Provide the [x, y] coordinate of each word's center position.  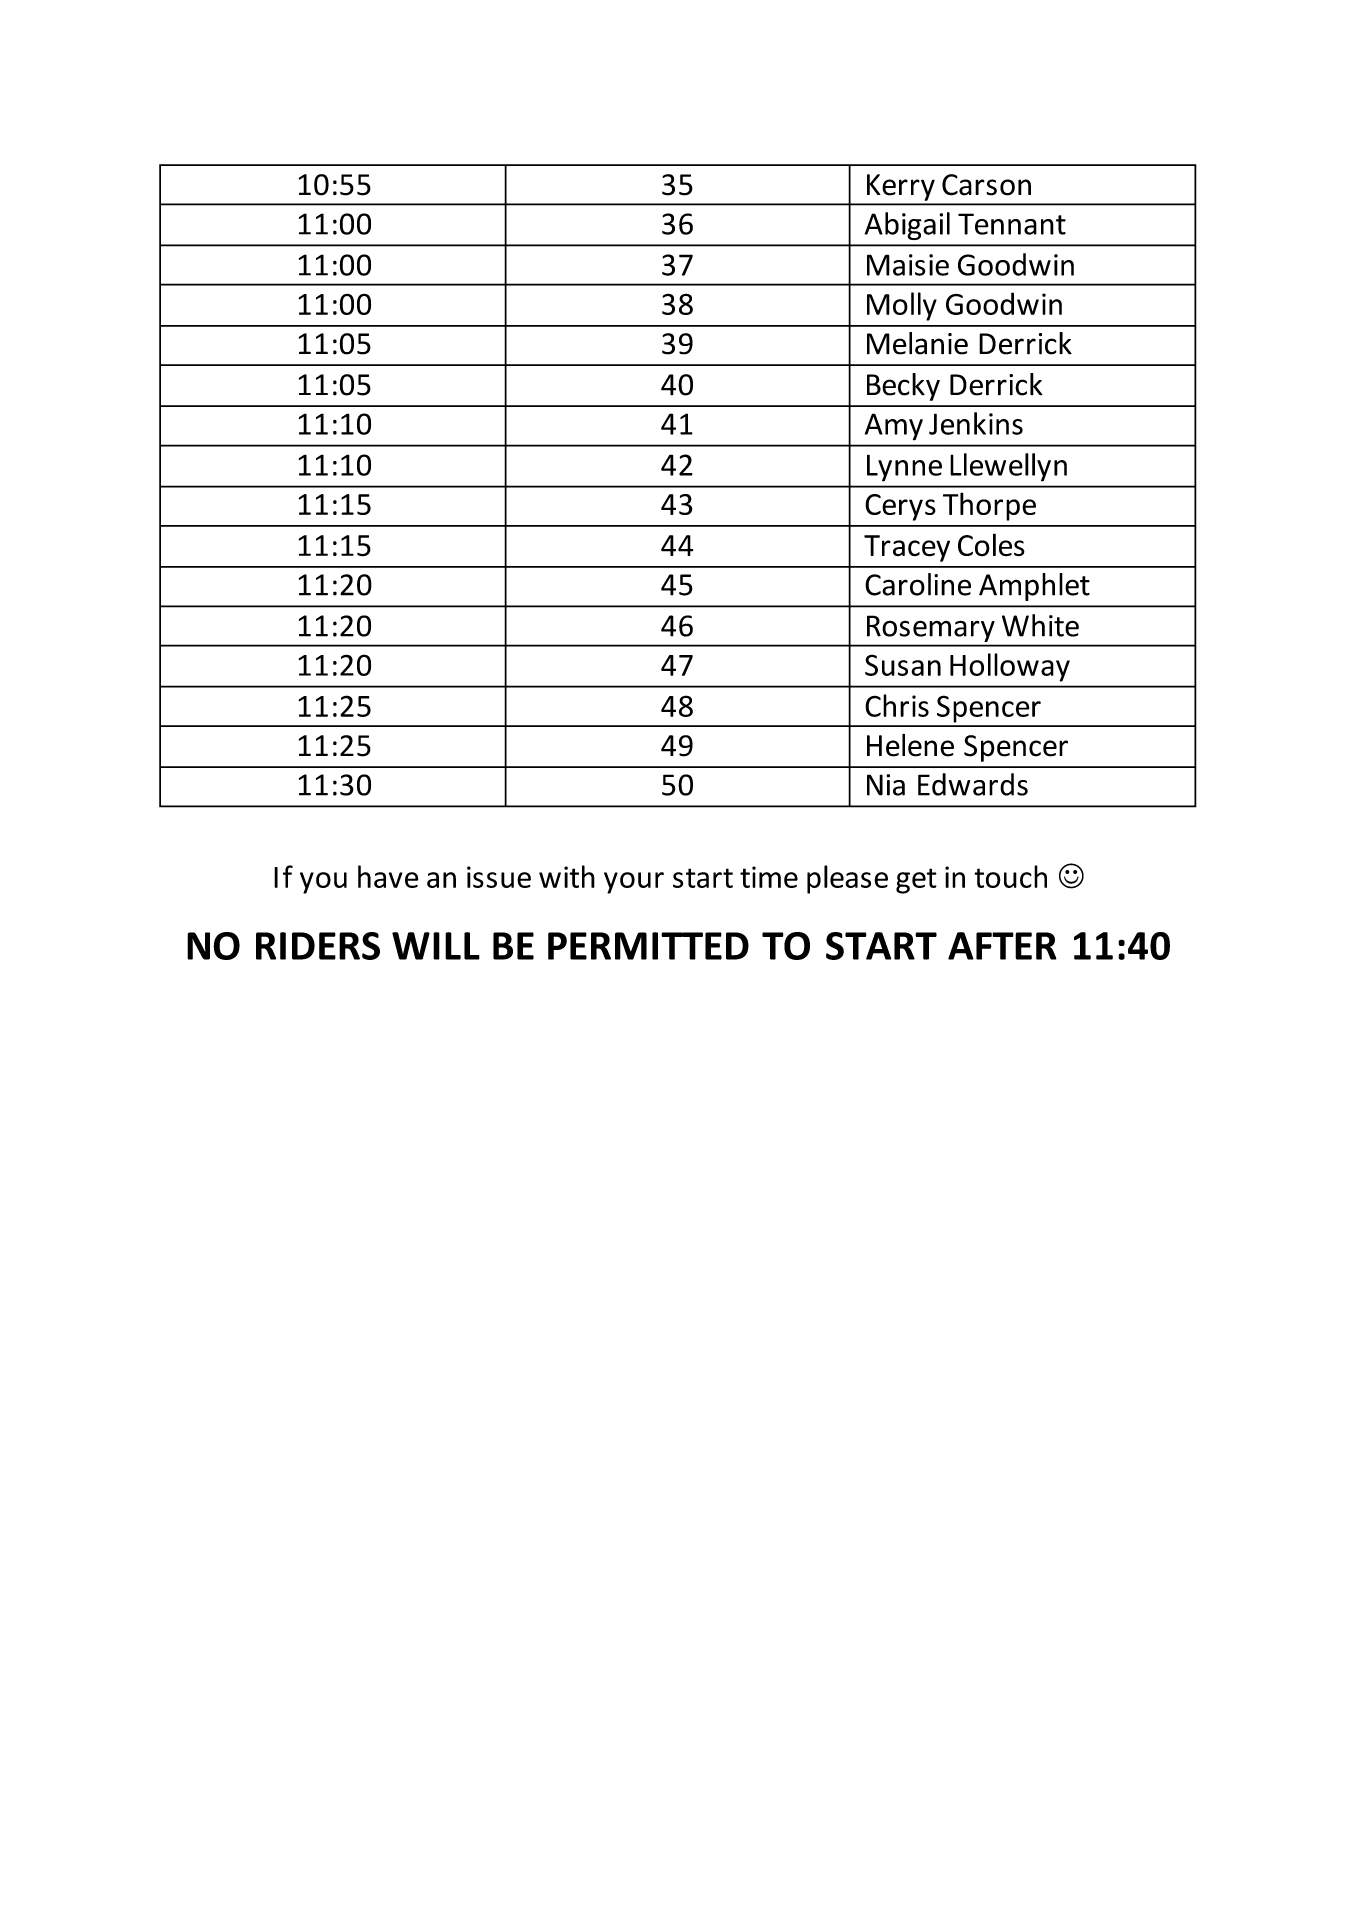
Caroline [918, 584]
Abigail [907, 226]
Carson [986, 185]
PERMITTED [648, 946]
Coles [991, 545]
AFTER [1002, 946]
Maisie [908, 265]
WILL [436, 946]
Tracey [907, 548]
